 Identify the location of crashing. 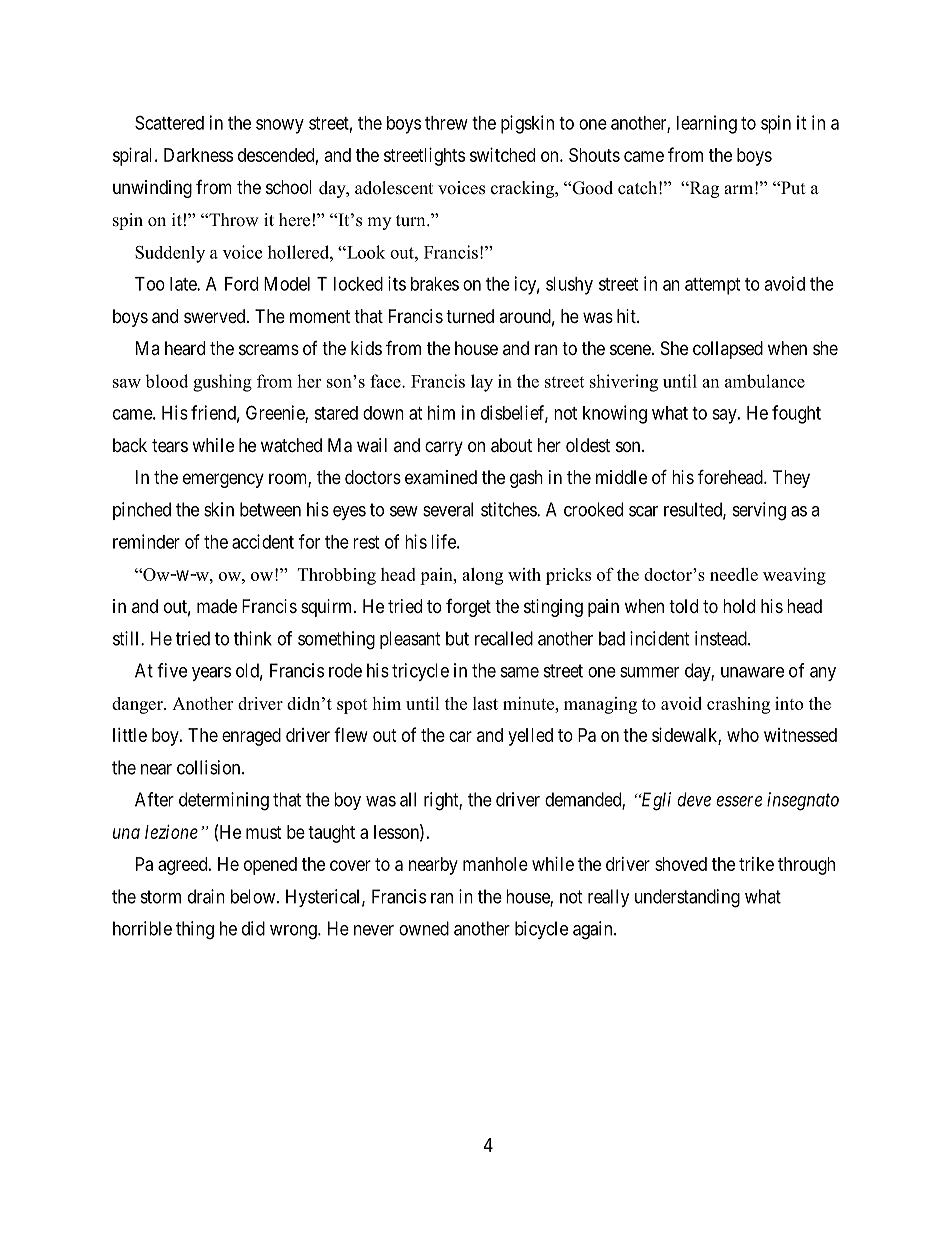
(738, 705).
